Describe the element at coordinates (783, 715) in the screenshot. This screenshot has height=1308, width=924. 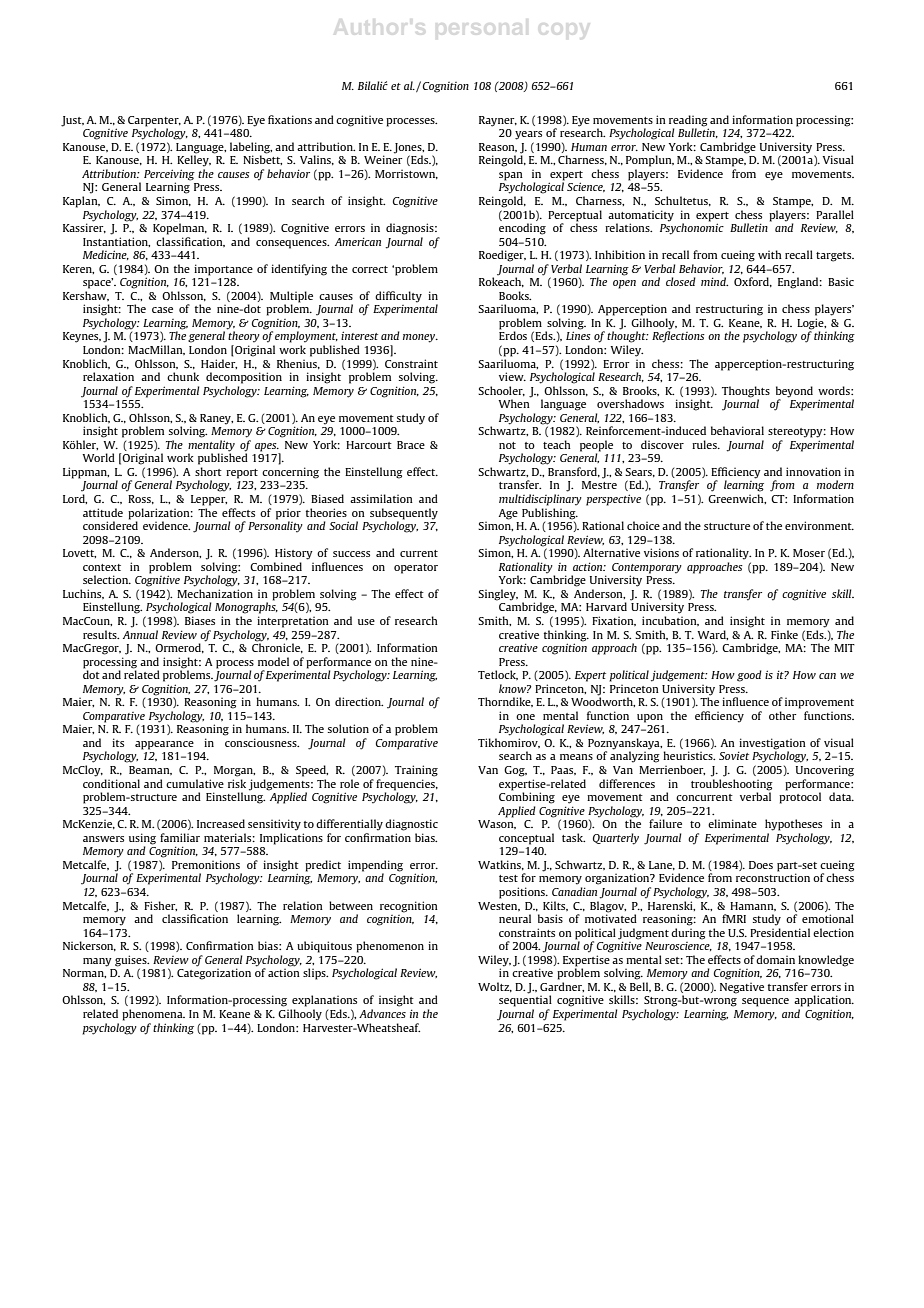
I see `other` at that location.
